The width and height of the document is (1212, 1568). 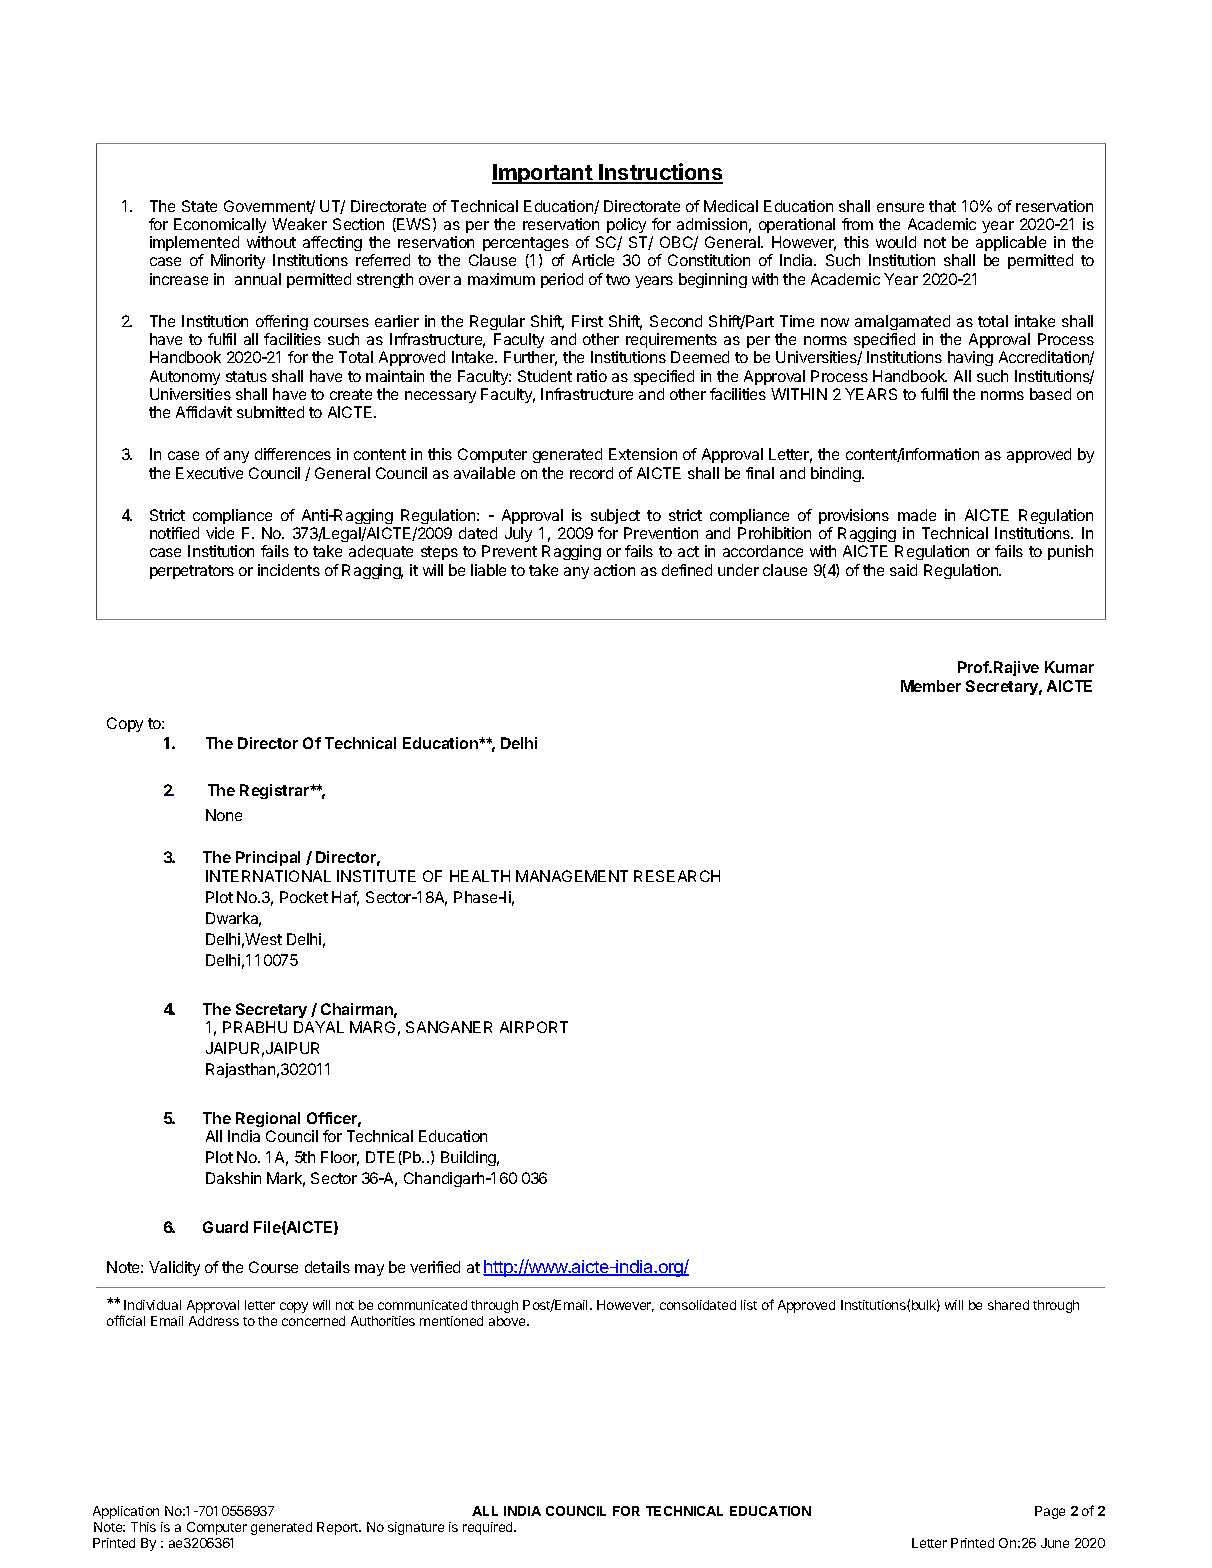 What do you see at coordinates (931, 686) in the document?
I see `Member` at bounding box center [931, 686].
